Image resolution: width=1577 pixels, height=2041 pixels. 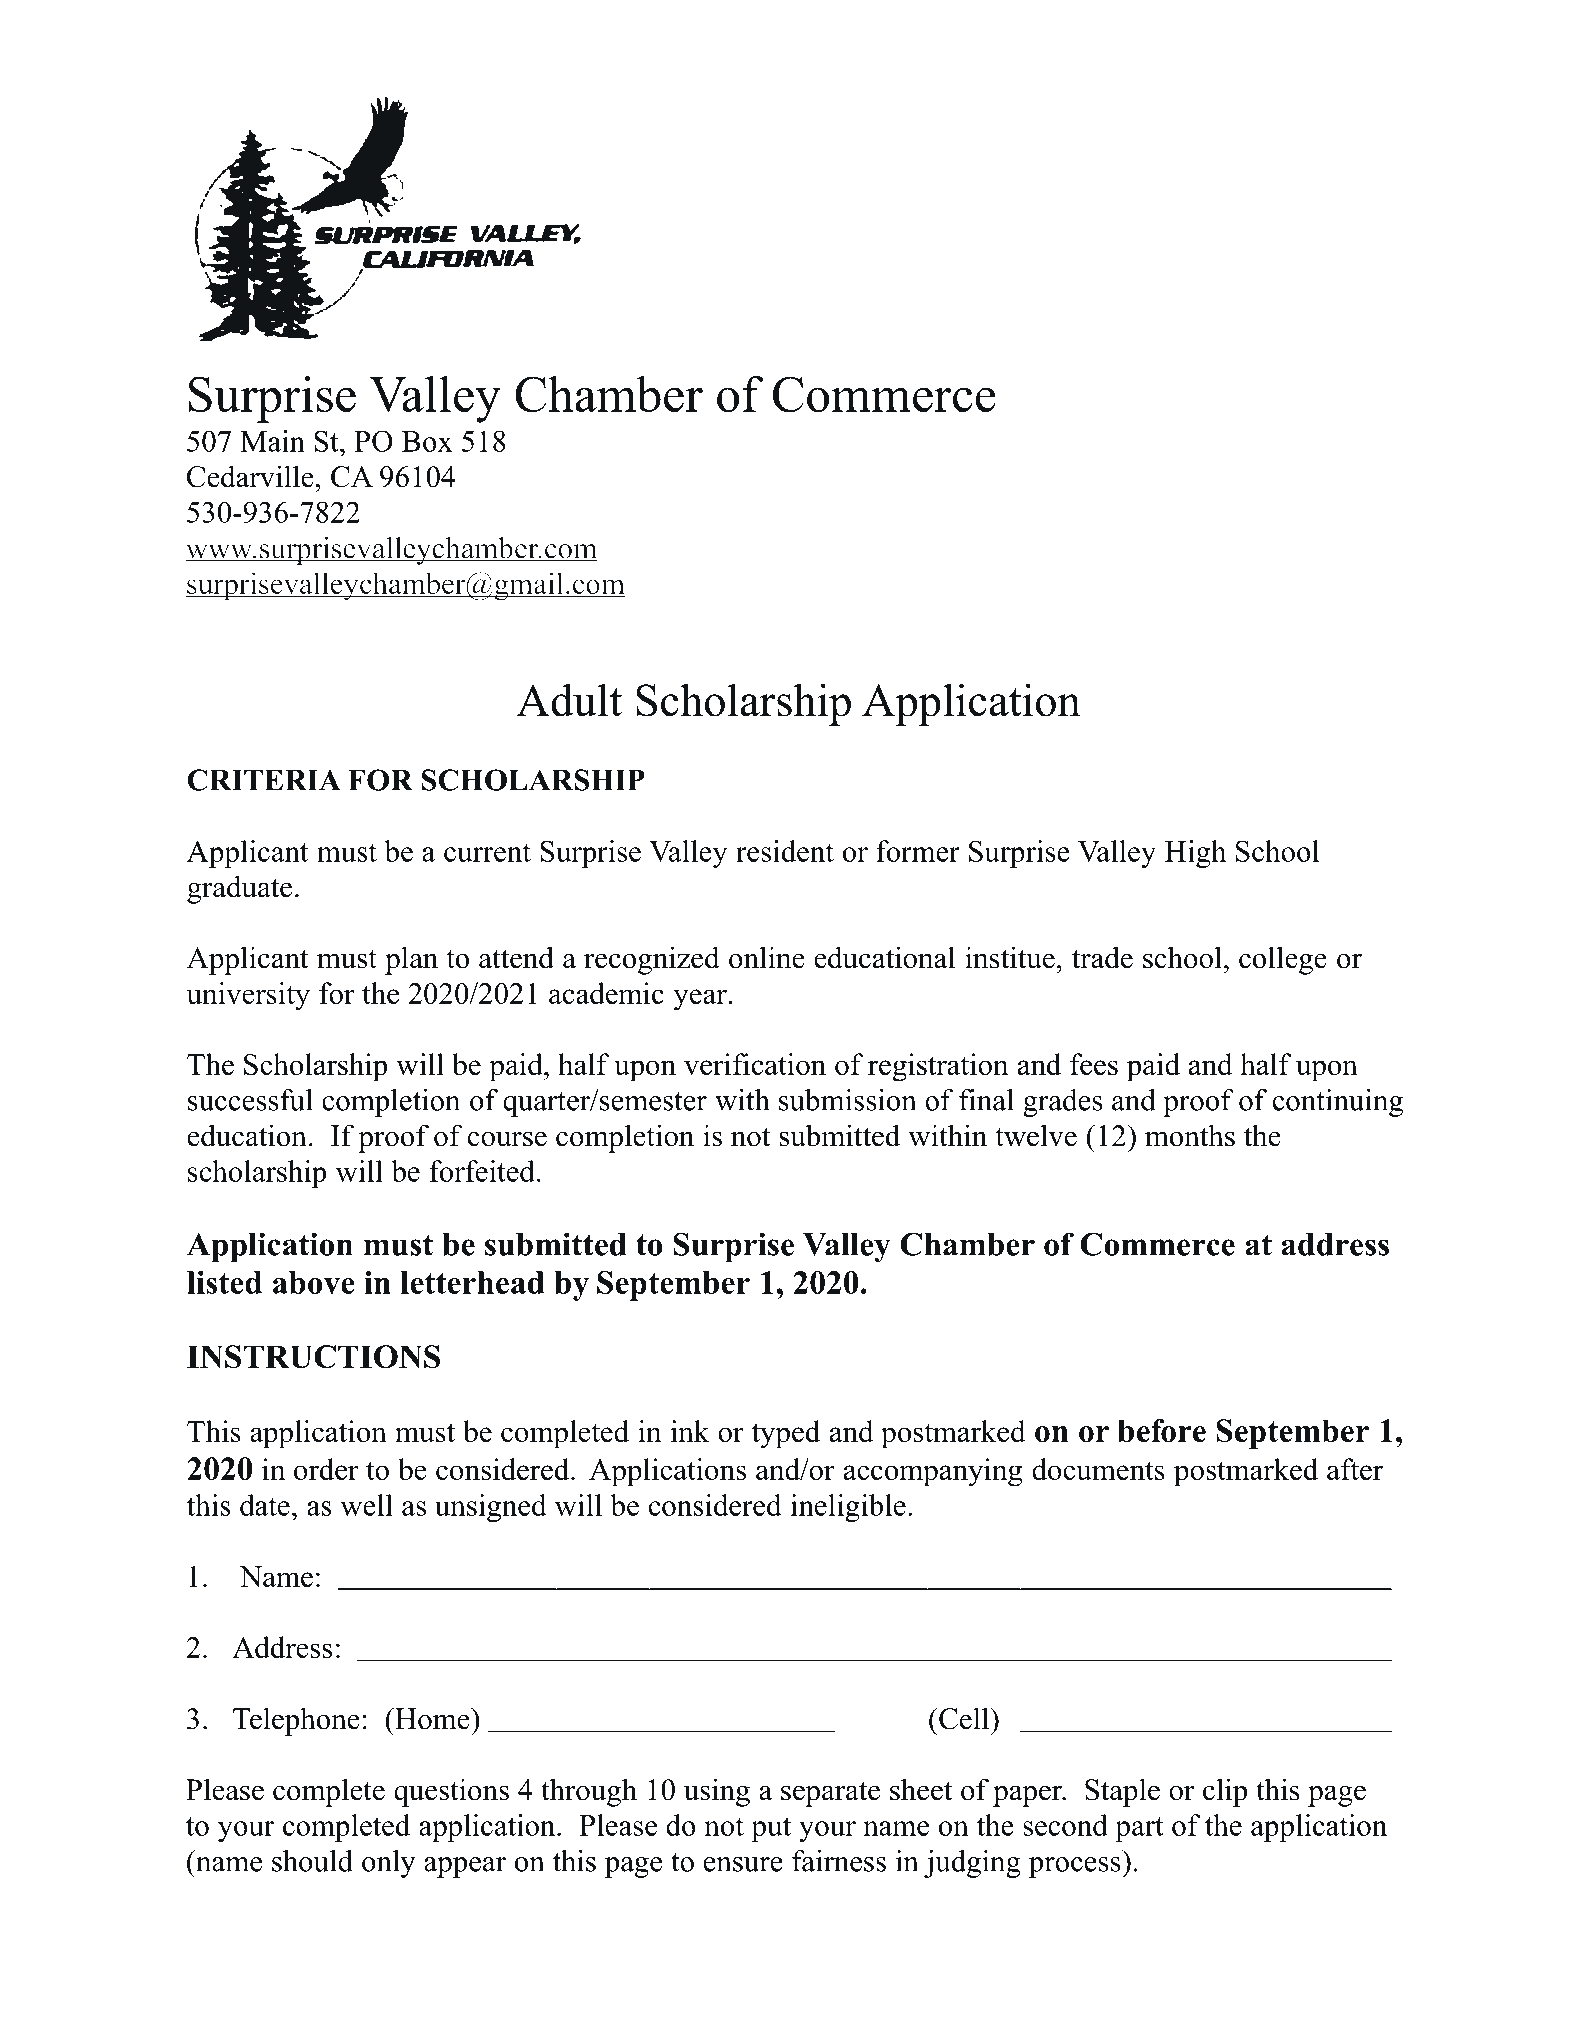 What do you see at coordinates (771, 1829) in the page?
I see `put` at bounding box center [771, 1829].
